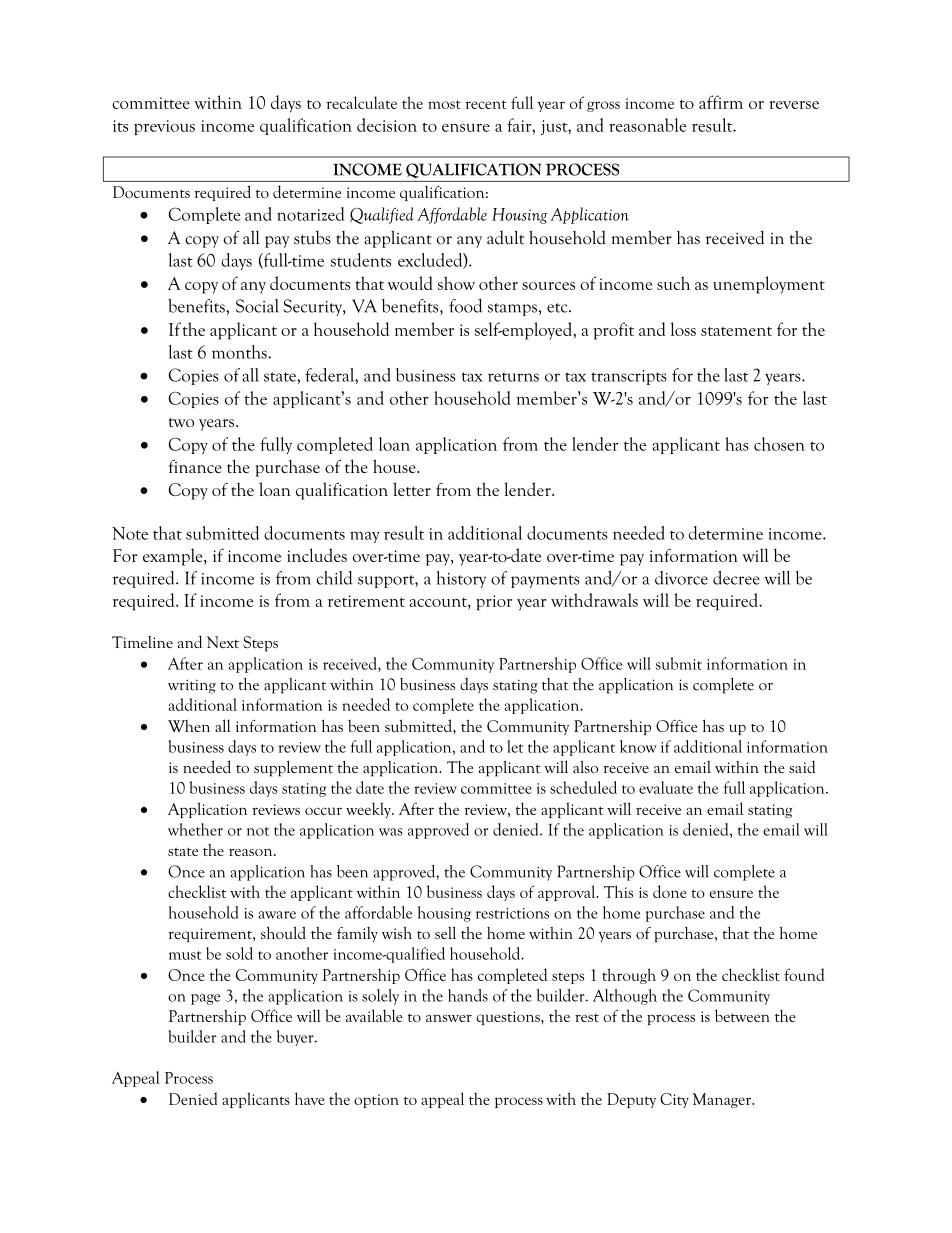 Image resolution: width=952 pixels, height=1233 pixels. I want to click on Next, so click(223, 642).
